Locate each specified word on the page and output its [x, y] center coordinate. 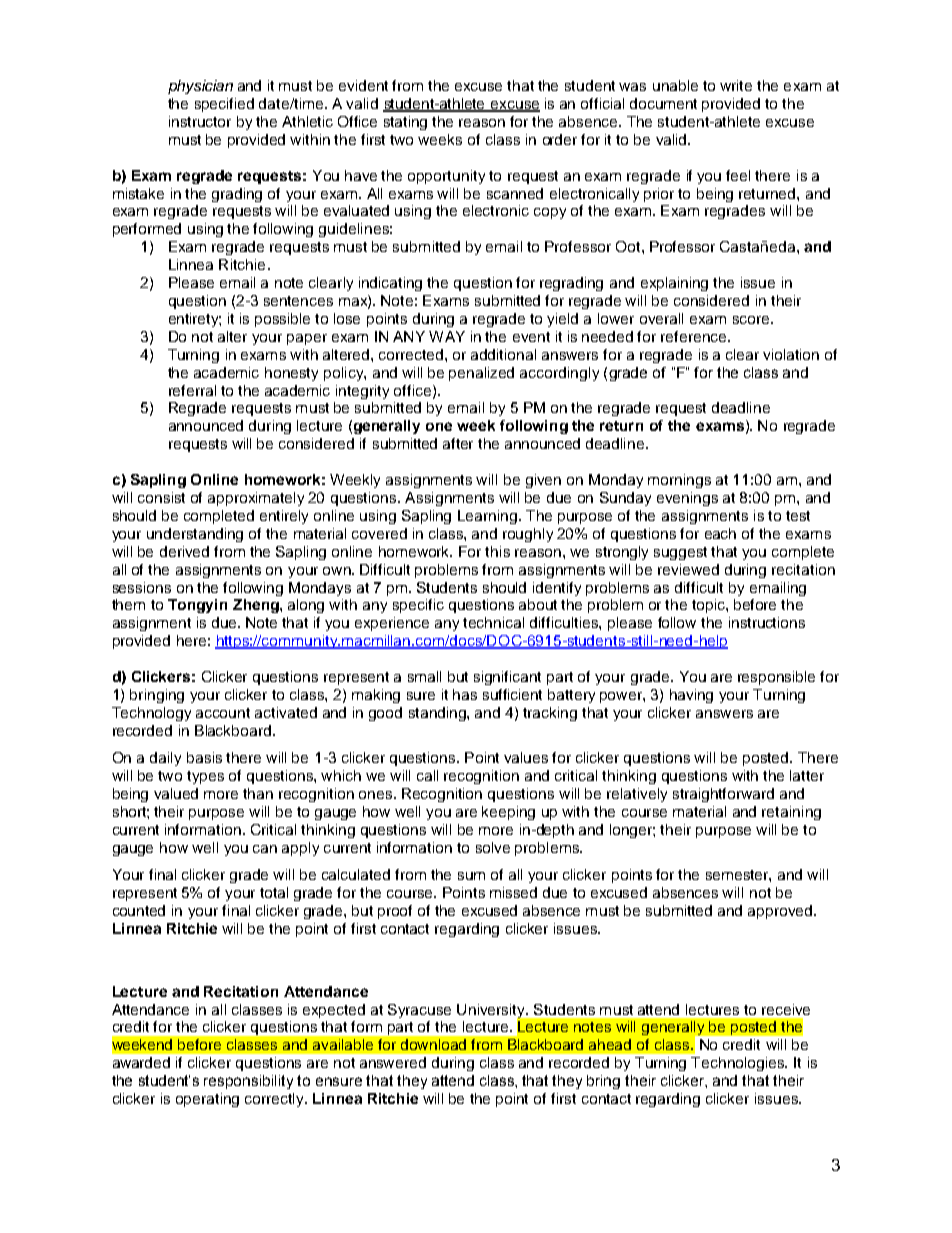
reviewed [688, 569]
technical [493, 622]
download [433, 1044]
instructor [200, 121]
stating [405, 123]
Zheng [257, 606]
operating [207, 1100]
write [736, 85]
